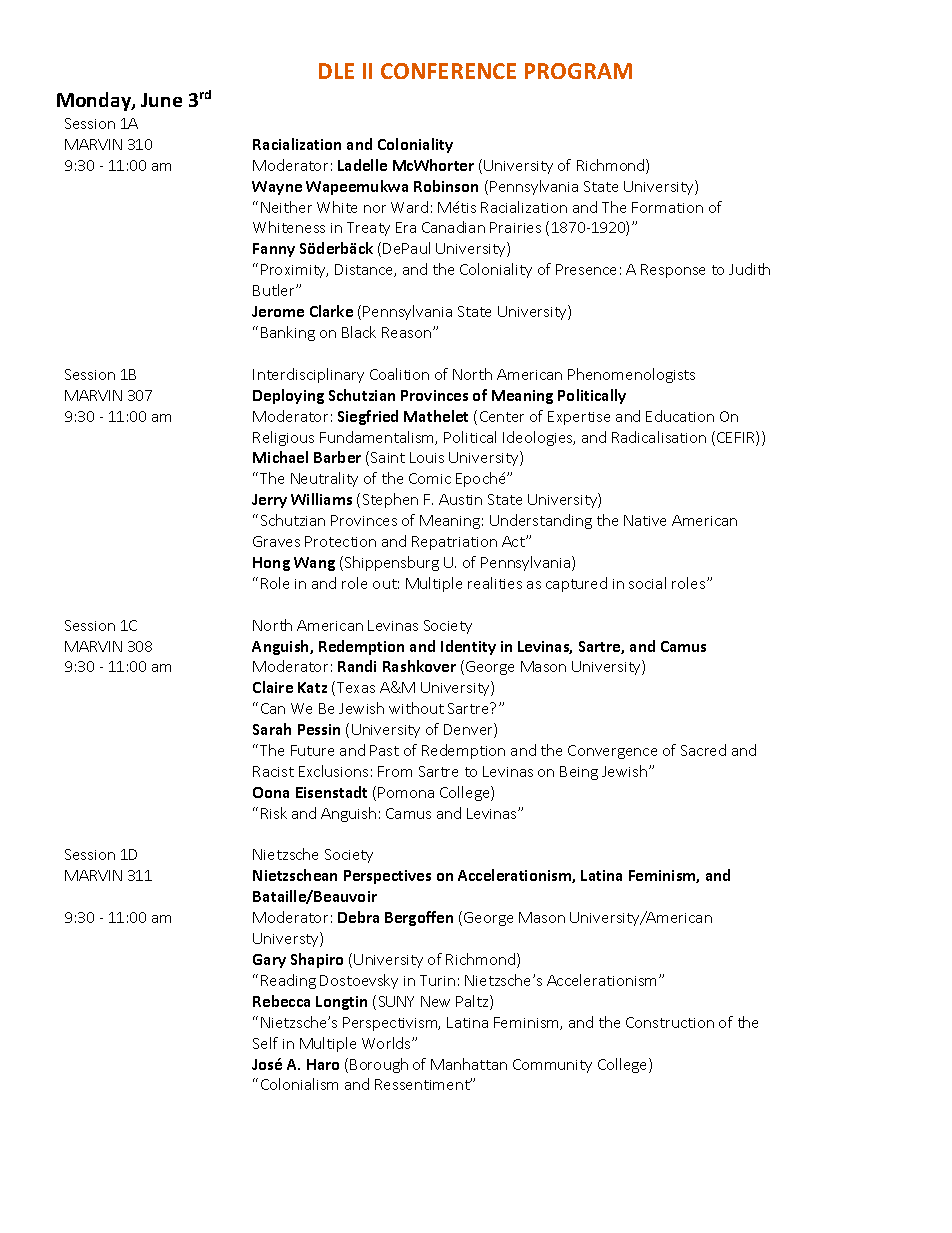 The width and height of the screenshot is (952, 1233). What do you see at coordinates (703, 750) in the screenshot?
I see `Sacred` at bounding box center [703, 750].
